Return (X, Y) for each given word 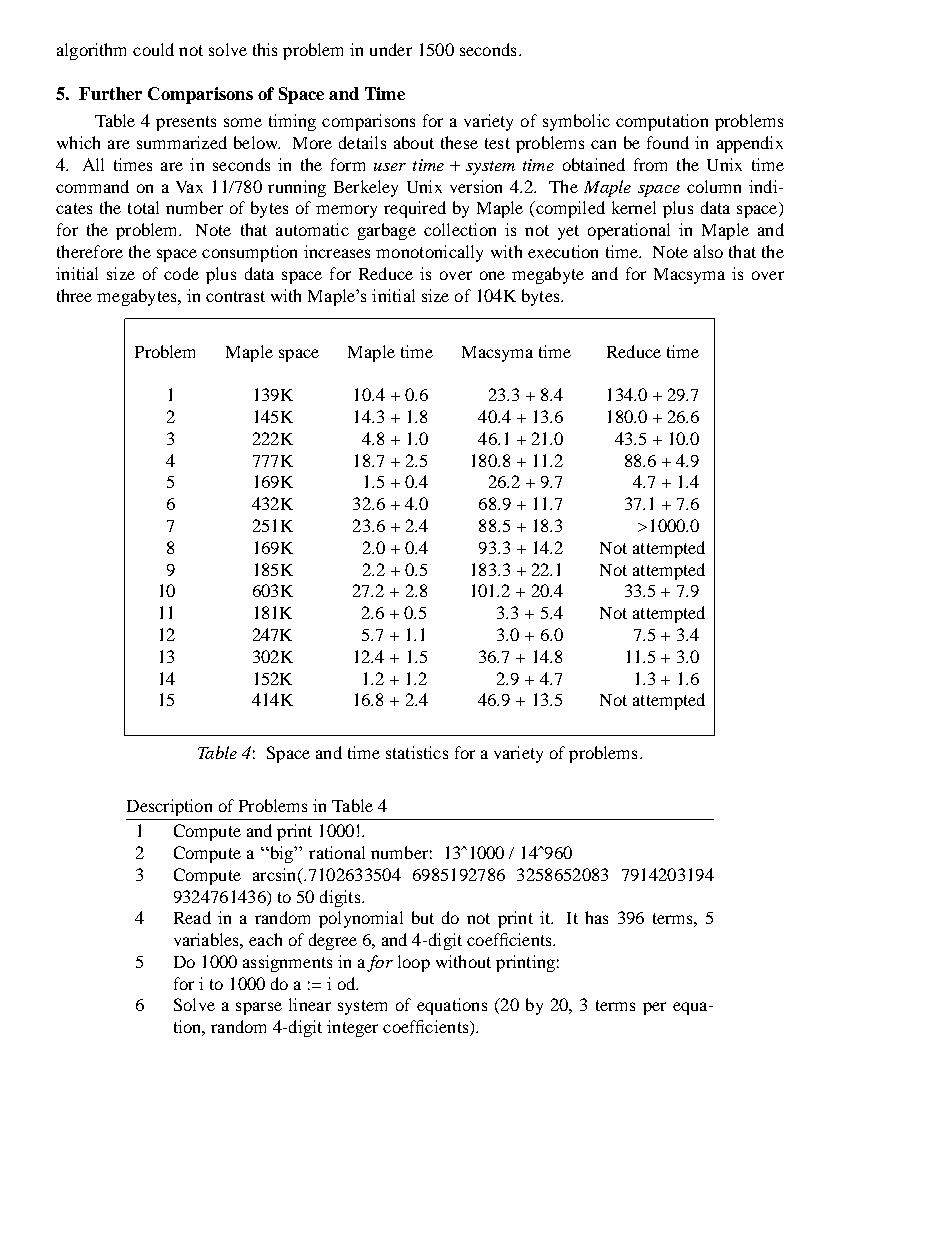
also (708, 251)
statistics (417, 752)
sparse (259, 1008)
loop (414, 963)
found (668, 142)
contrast (235, 296)
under (391, 49)
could (153, 49)
